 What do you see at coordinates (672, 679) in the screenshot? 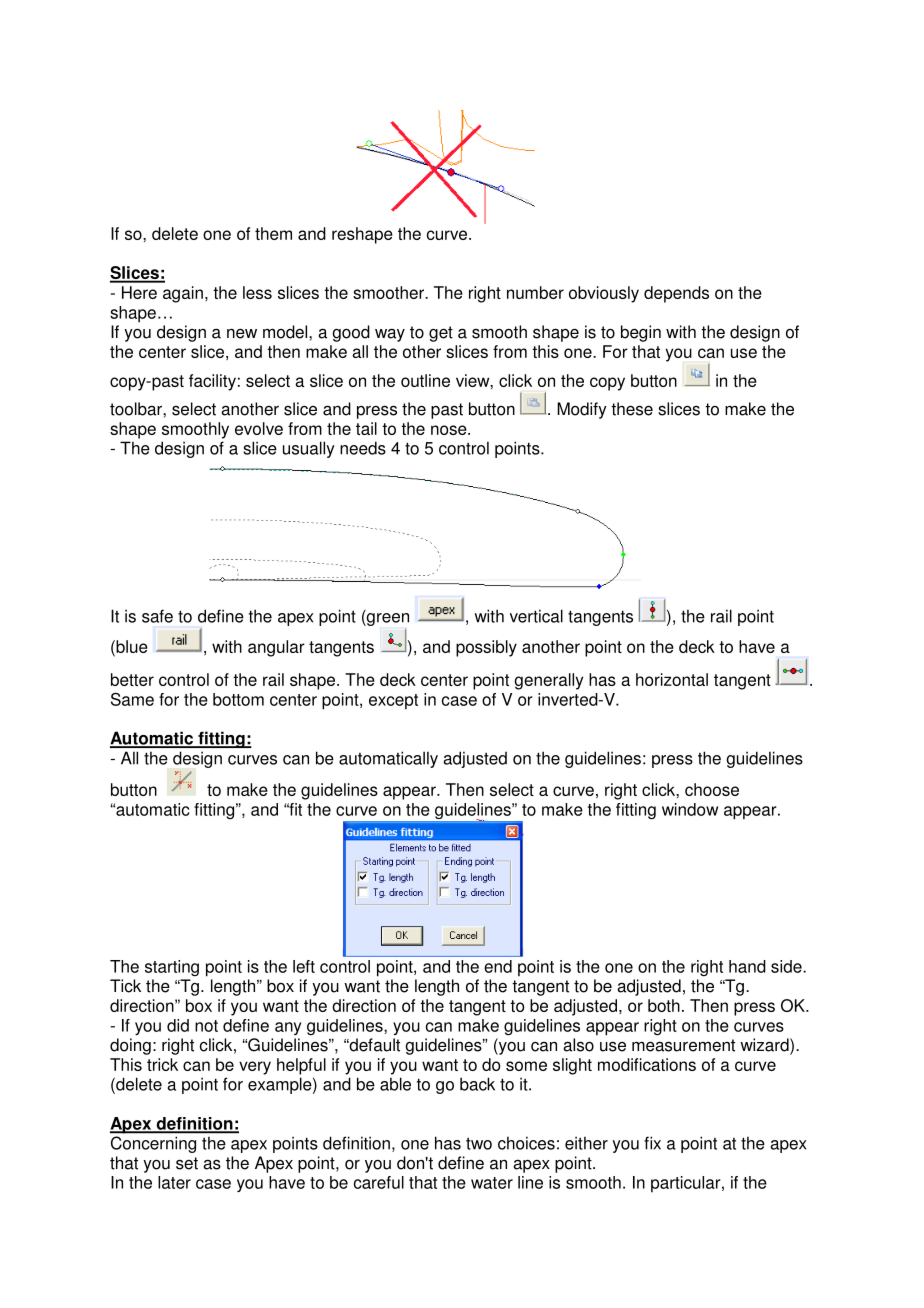
I see `horizontal` at bounding box center [672, 679].
